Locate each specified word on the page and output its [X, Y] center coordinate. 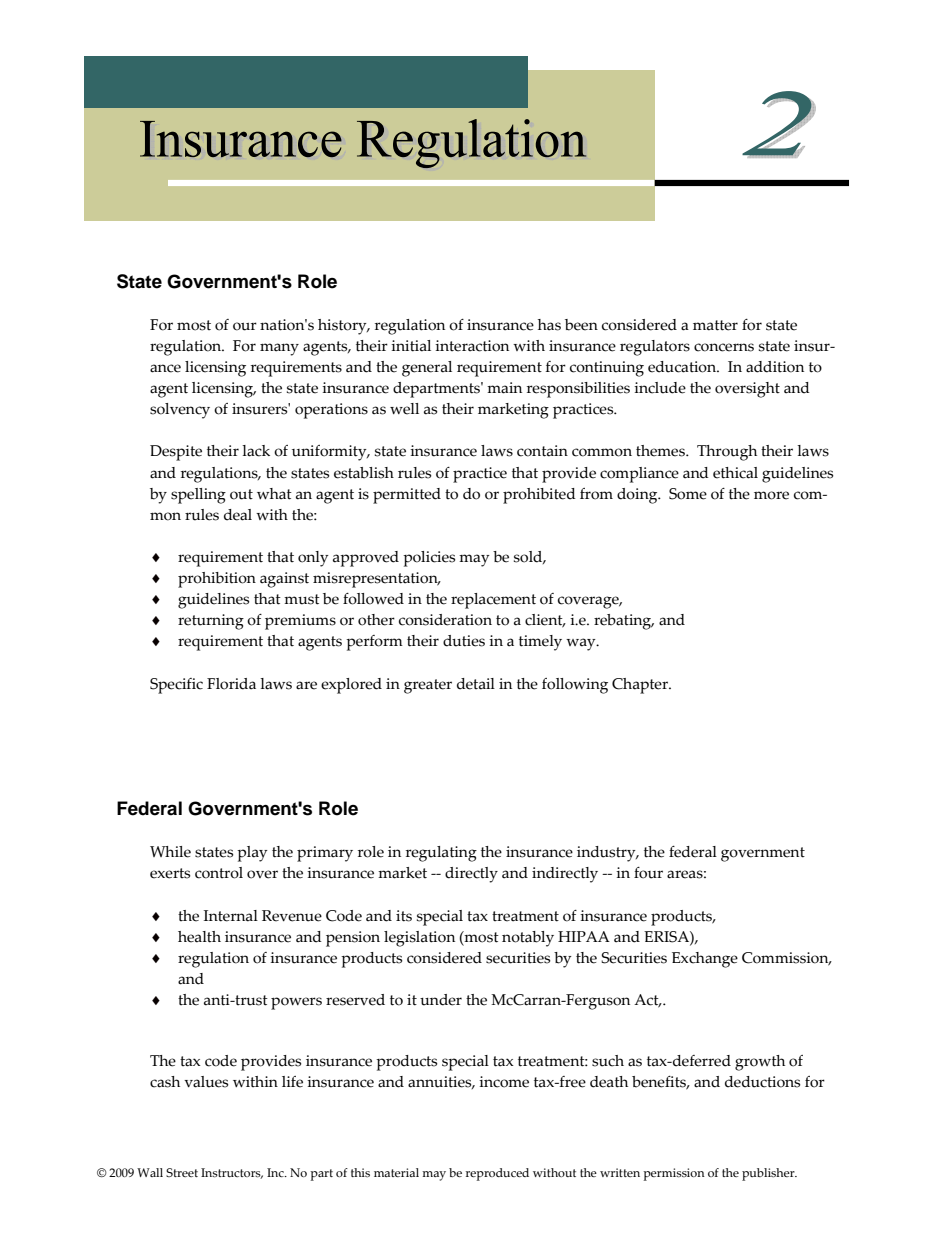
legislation [419, 939]
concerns [724, 347]
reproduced [497, 1174]
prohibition [217, 580]
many [279, 349]
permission [674, 1174]
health [199, 937]
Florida [231, 684]
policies [429, 559]
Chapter [641, 686]
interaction [472, 346]
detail [476, 684]
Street [182, 1172]
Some [688, 494]
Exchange [705, 960]
